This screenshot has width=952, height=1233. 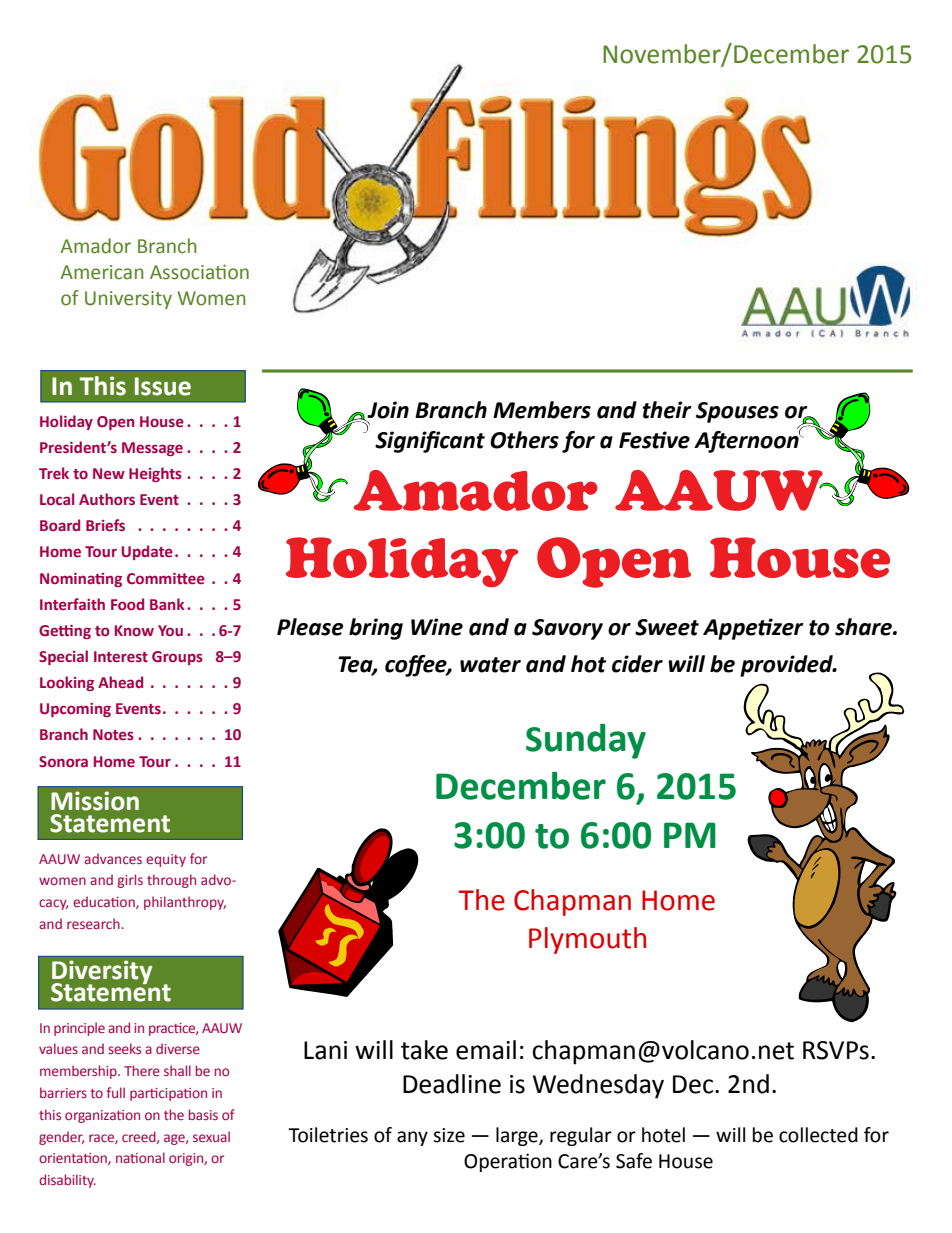 I want to click on national, so click(x=140, y=1157).
